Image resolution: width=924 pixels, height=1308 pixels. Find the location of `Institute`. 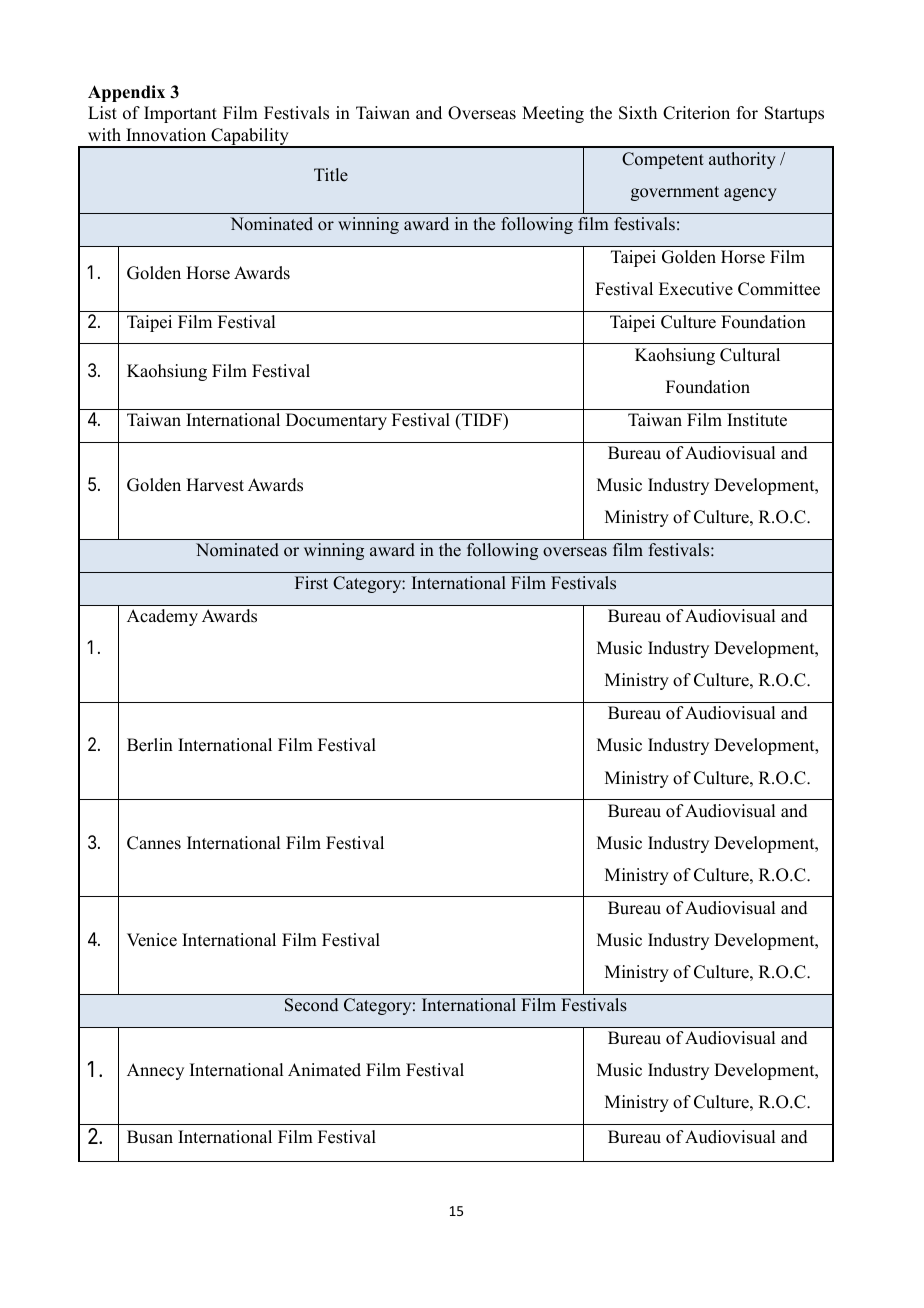

Institute is located at coordinates (757, 420).
